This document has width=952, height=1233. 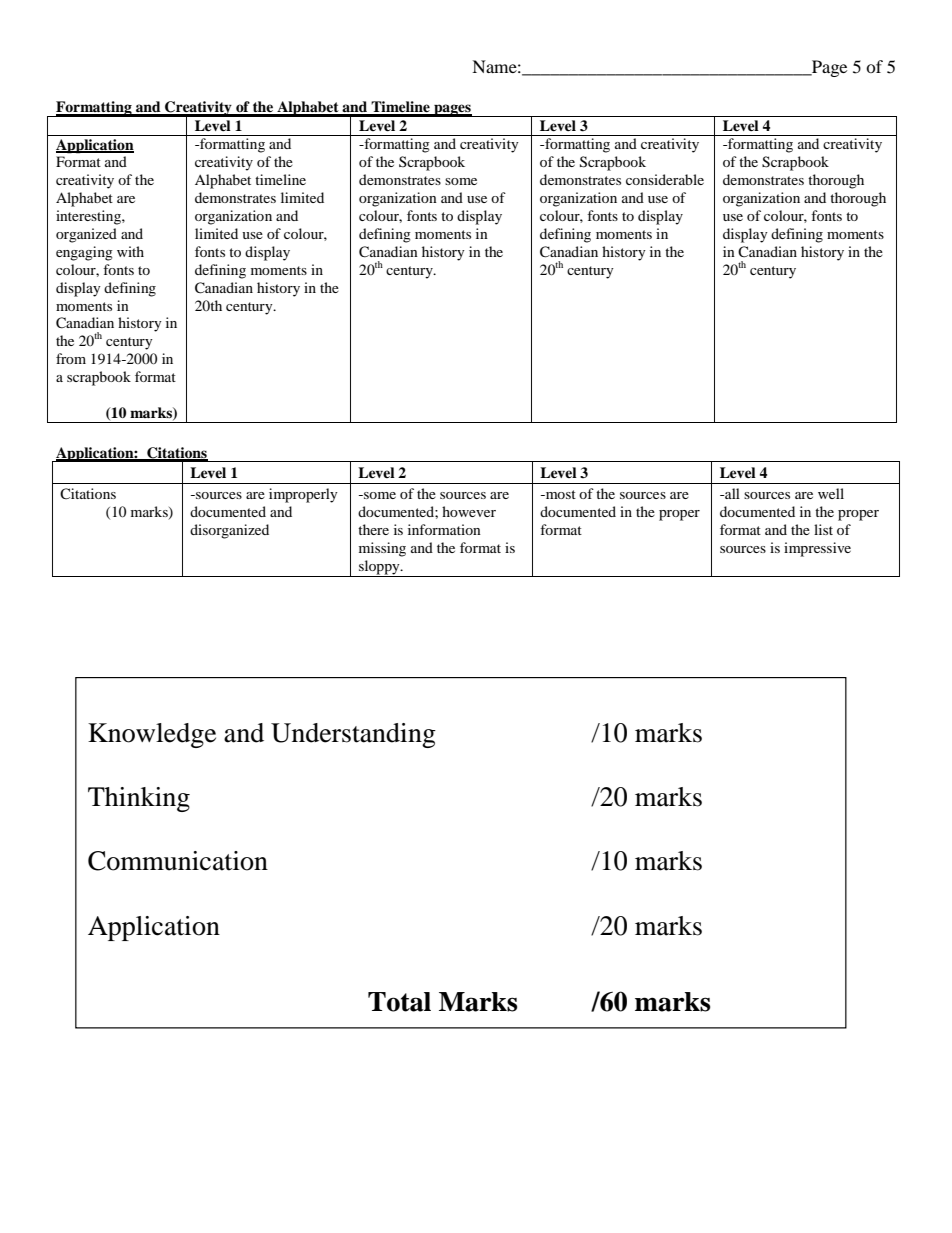 What do you see at coordinates (399, 1002) in the document?
I see `Total` at bounding box center [399, 1002].
